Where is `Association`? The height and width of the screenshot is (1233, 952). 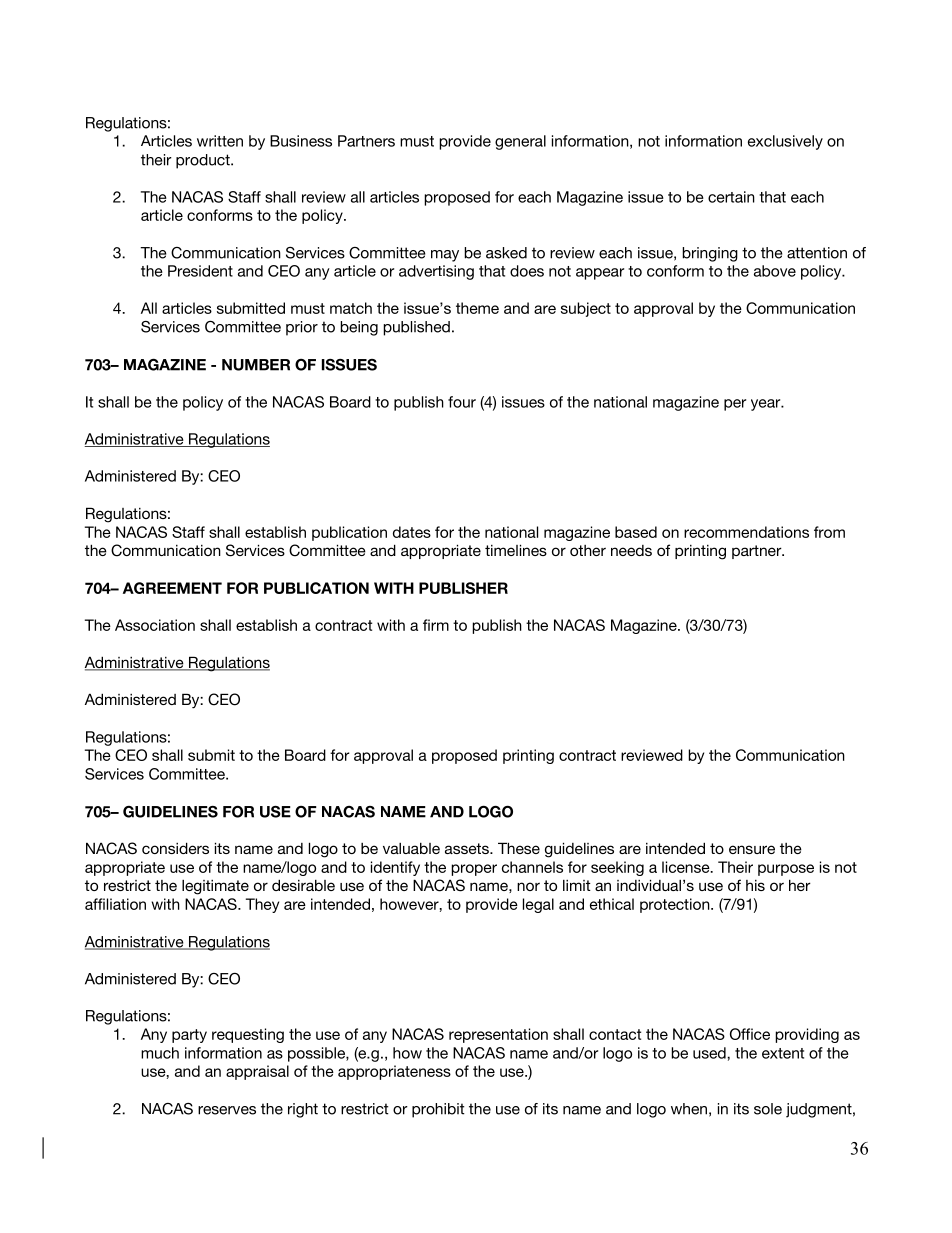 Association is located at coordinates (155, 625).
